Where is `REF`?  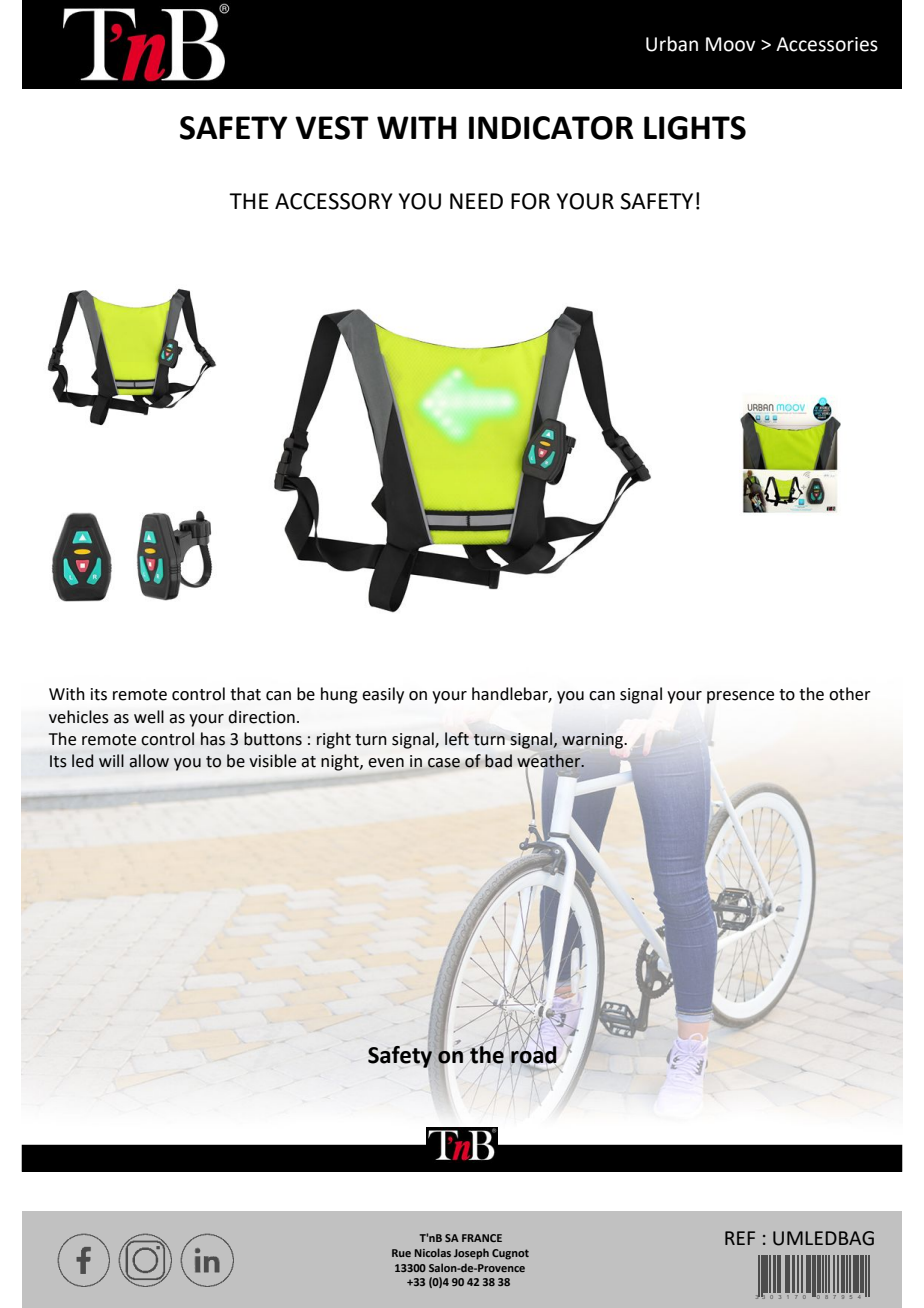
REF is located at coordinates (740, 1238).
